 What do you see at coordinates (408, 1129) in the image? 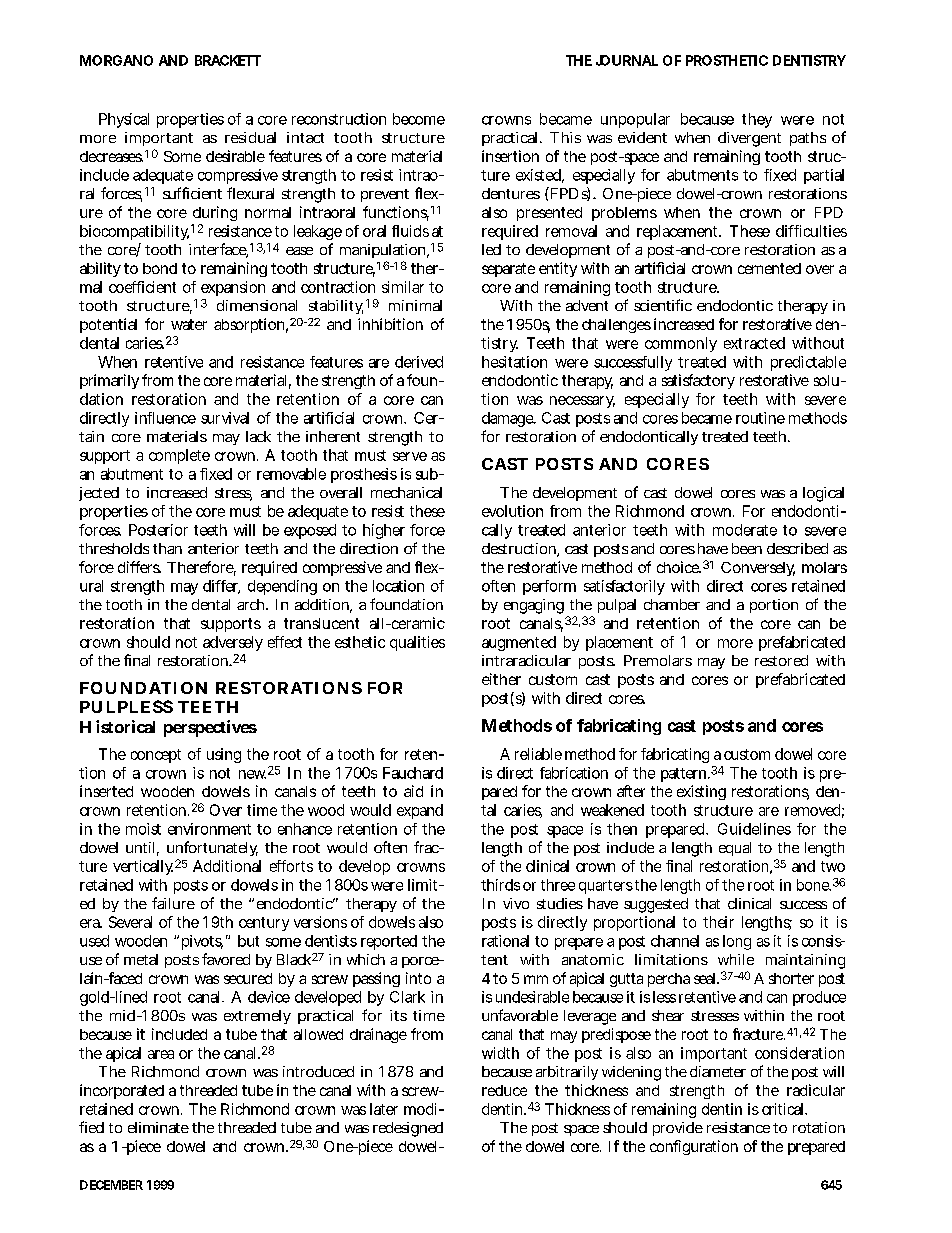
I see `redesigned` at bounding box center [408, 1129].
